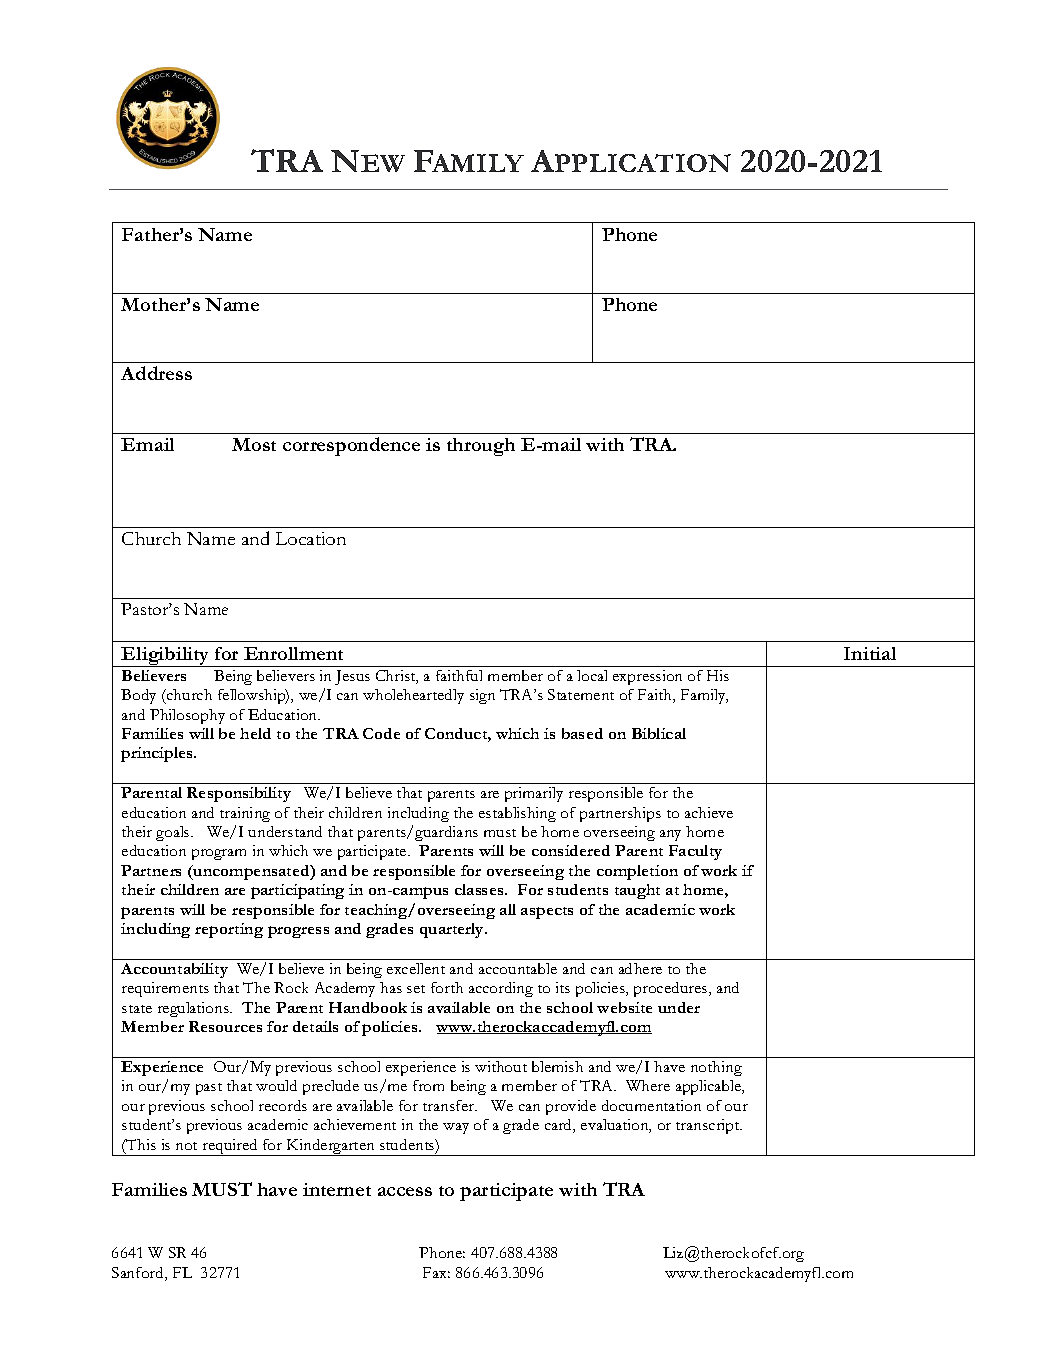 This screenshot has width=1057, height=1368. What do you see at coordinates (517, 814) in the screenshot?
I see `establishing` at bounding box center [517, 814].
